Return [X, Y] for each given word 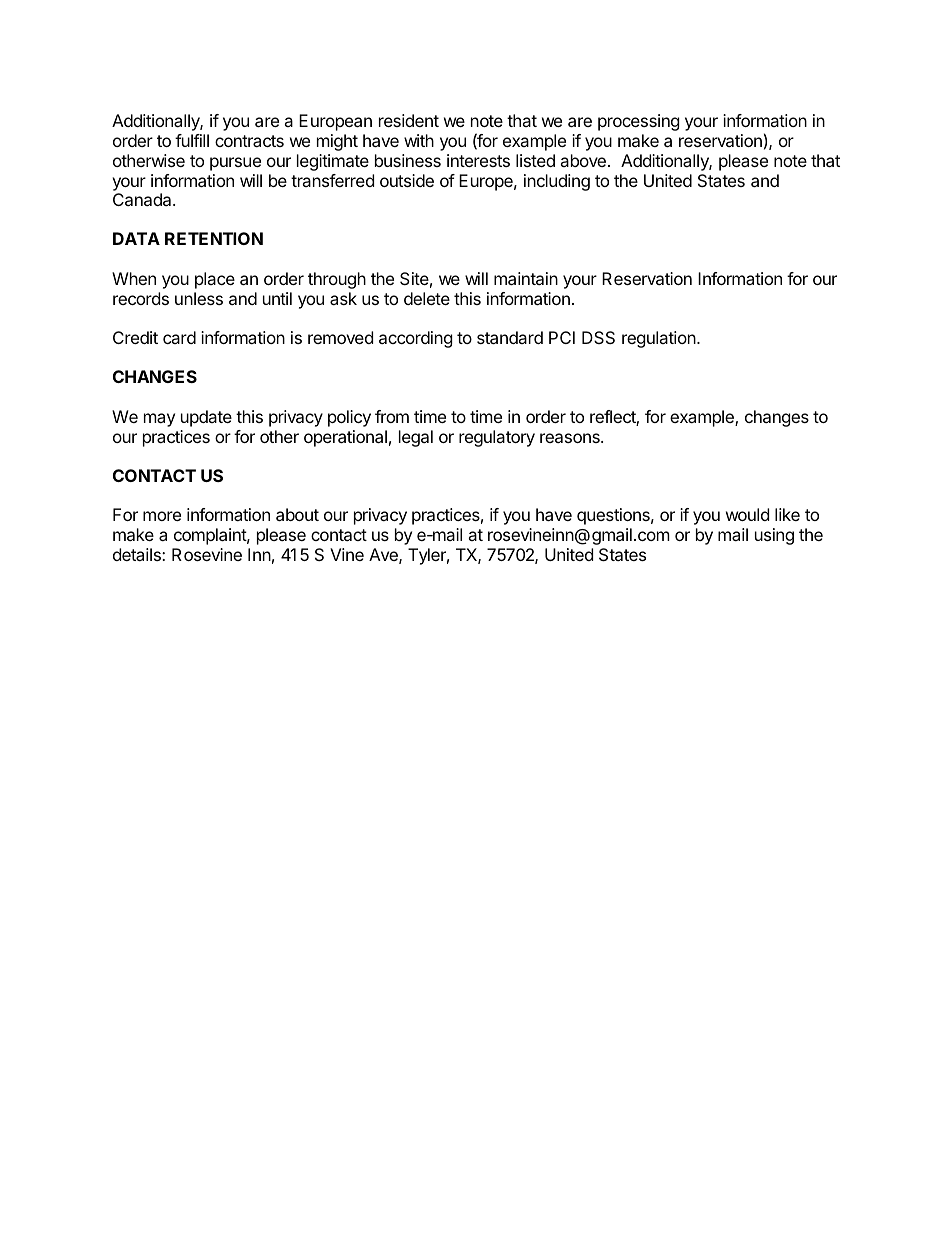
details [138, 554]
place [215, 280]
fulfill [192, 140]
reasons [571, 438]
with [419, 140]
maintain [526, 278]
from [392, 416]
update [206, 418]
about [297, 514]
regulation [660, 339]
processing [639, 122]
